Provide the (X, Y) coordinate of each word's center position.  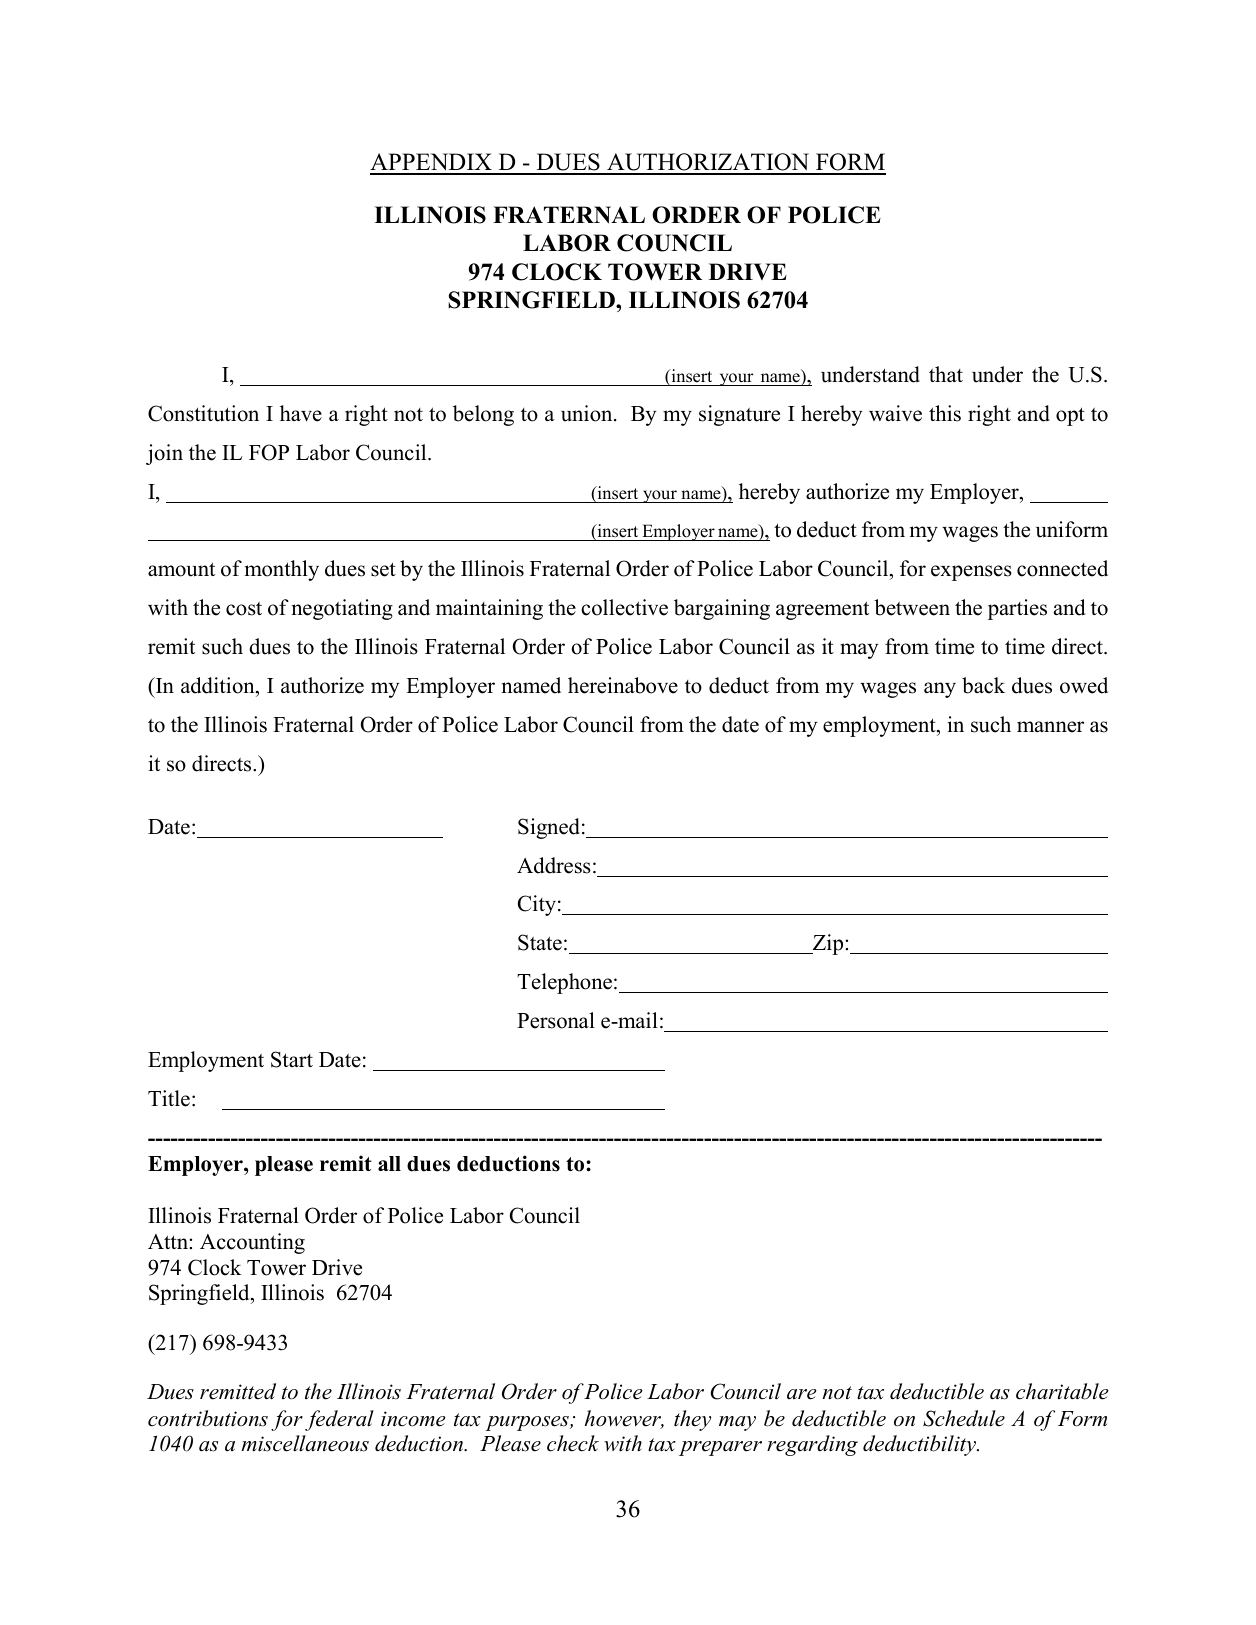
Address (554, 865)
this (945, 413)
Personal (556, 1020)
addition (219, 685)
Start (292, 1059)
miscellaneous (305, 1443)
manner (1050, 727)
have (301, 413)
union (588, 413)
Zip (828, 944)
